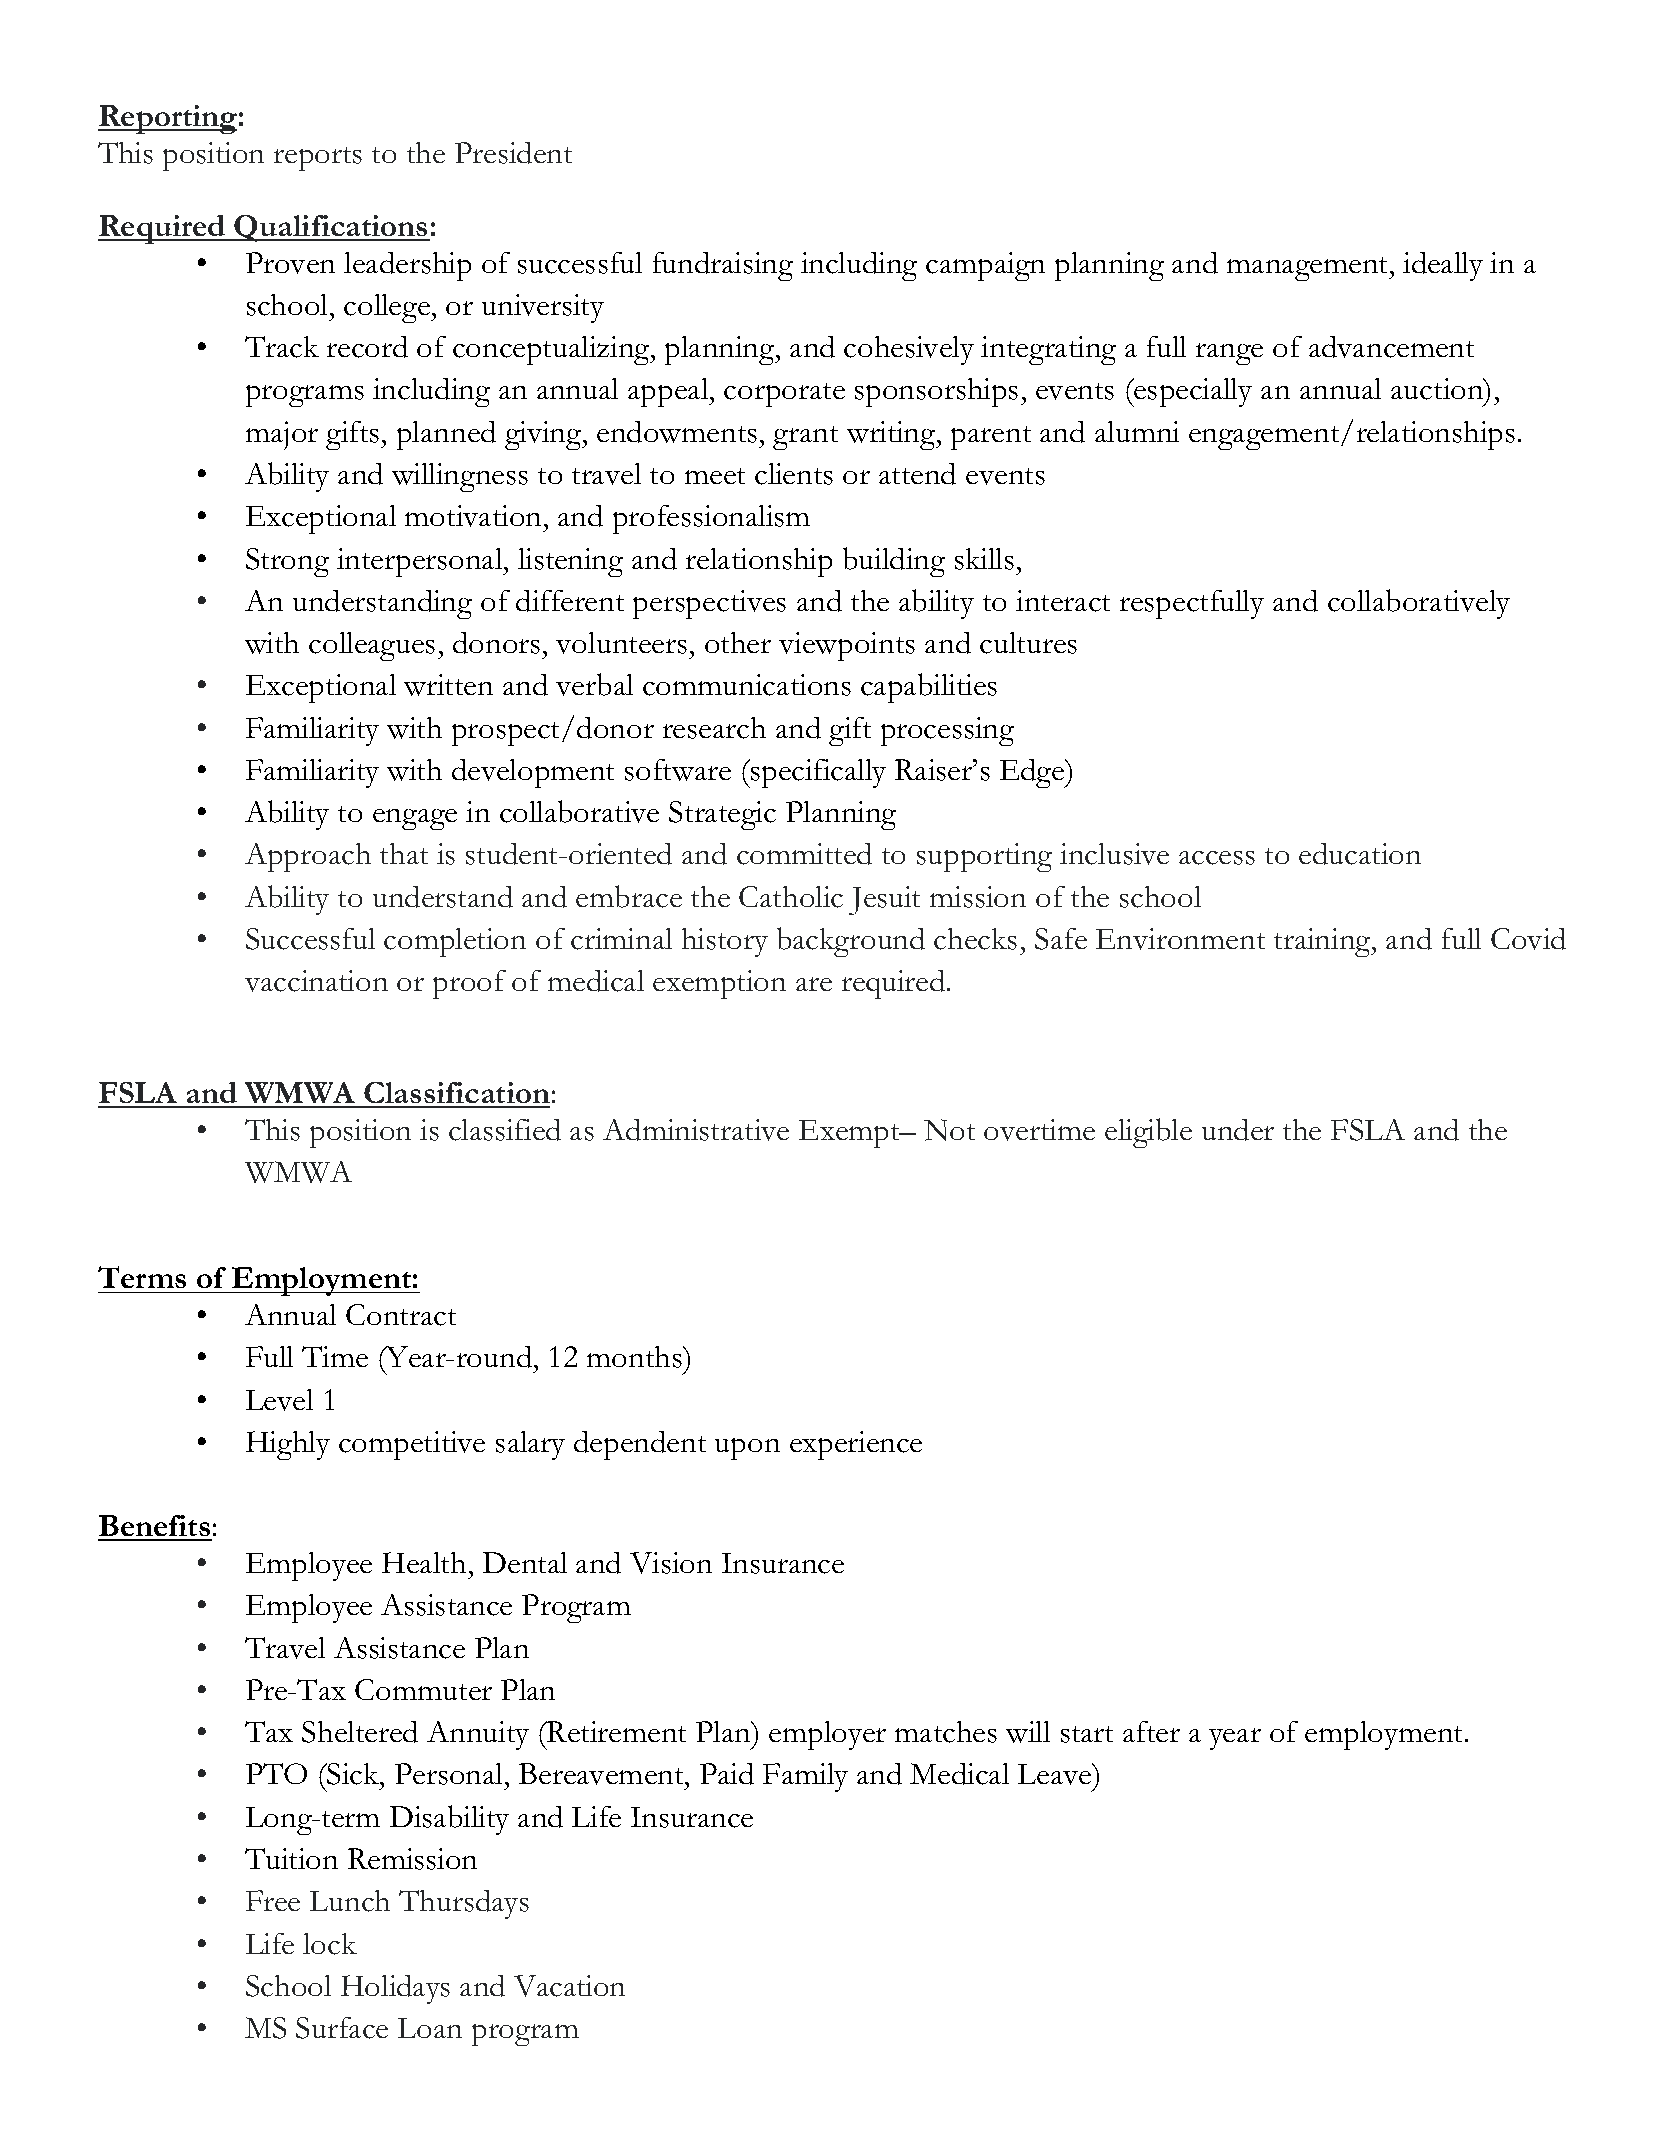 Image resolution: width=1666 pixels, height=2156 pixels. What do you see at coordinates (569, 1986) in the screenshot?
I see `Vacation` at bounding box center [569, 1986].
